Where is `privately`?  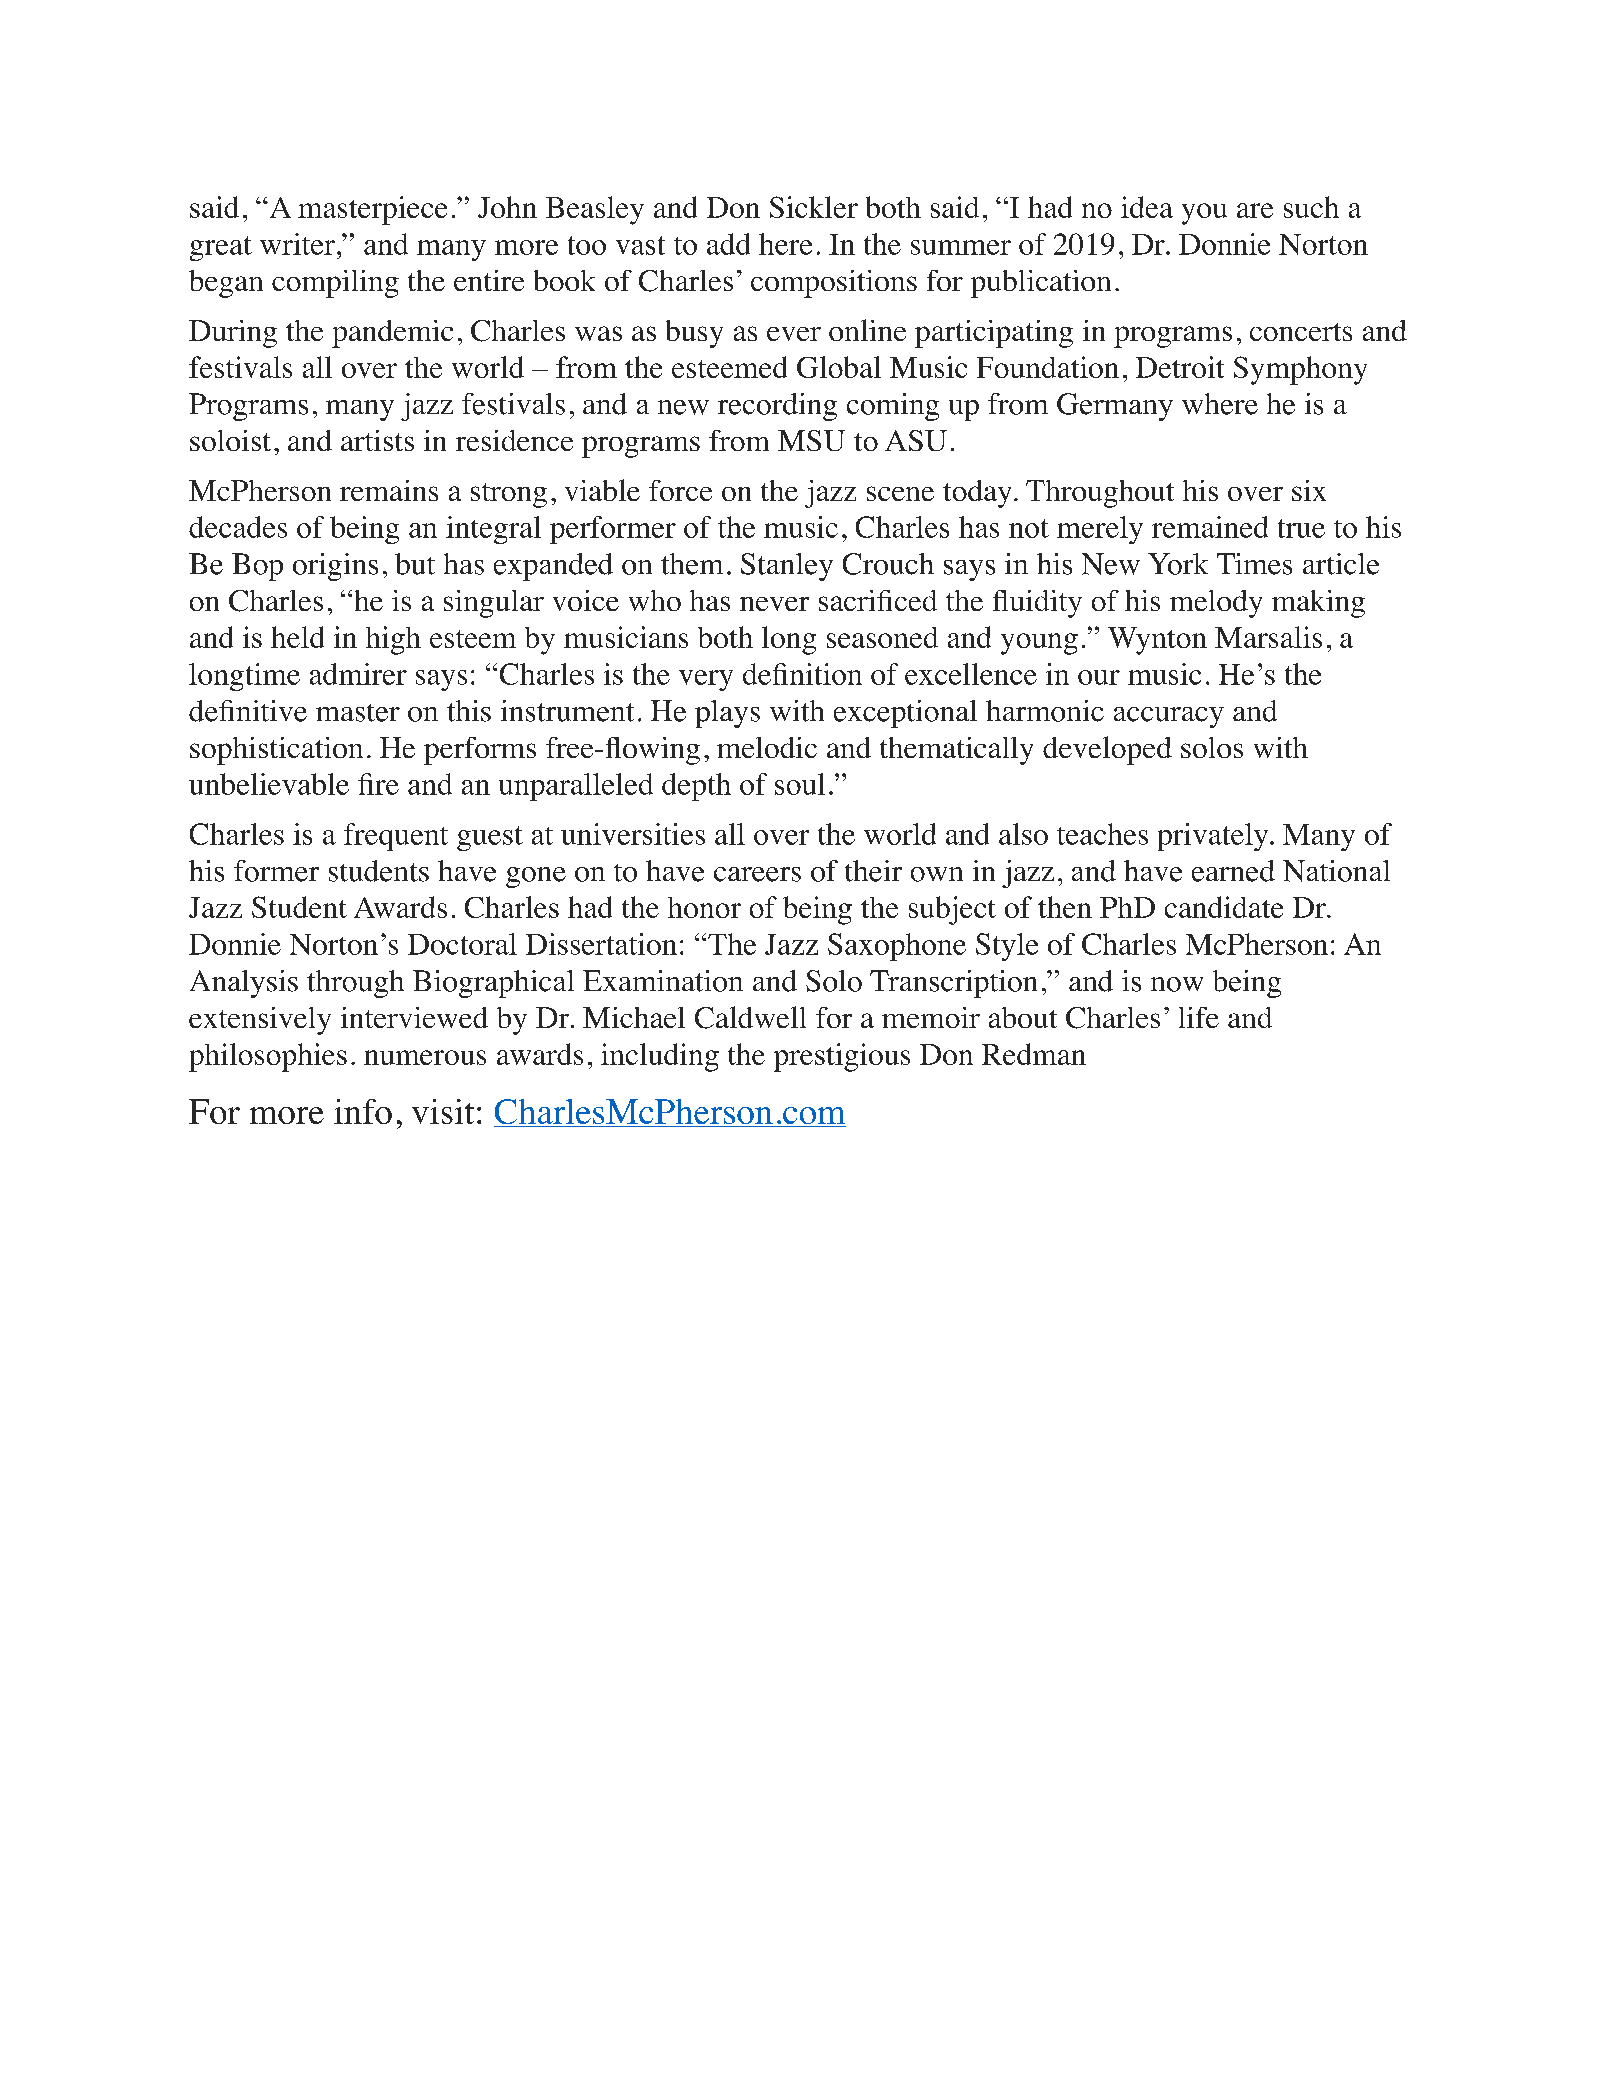 privately is located at coordinates (1214, 837).
